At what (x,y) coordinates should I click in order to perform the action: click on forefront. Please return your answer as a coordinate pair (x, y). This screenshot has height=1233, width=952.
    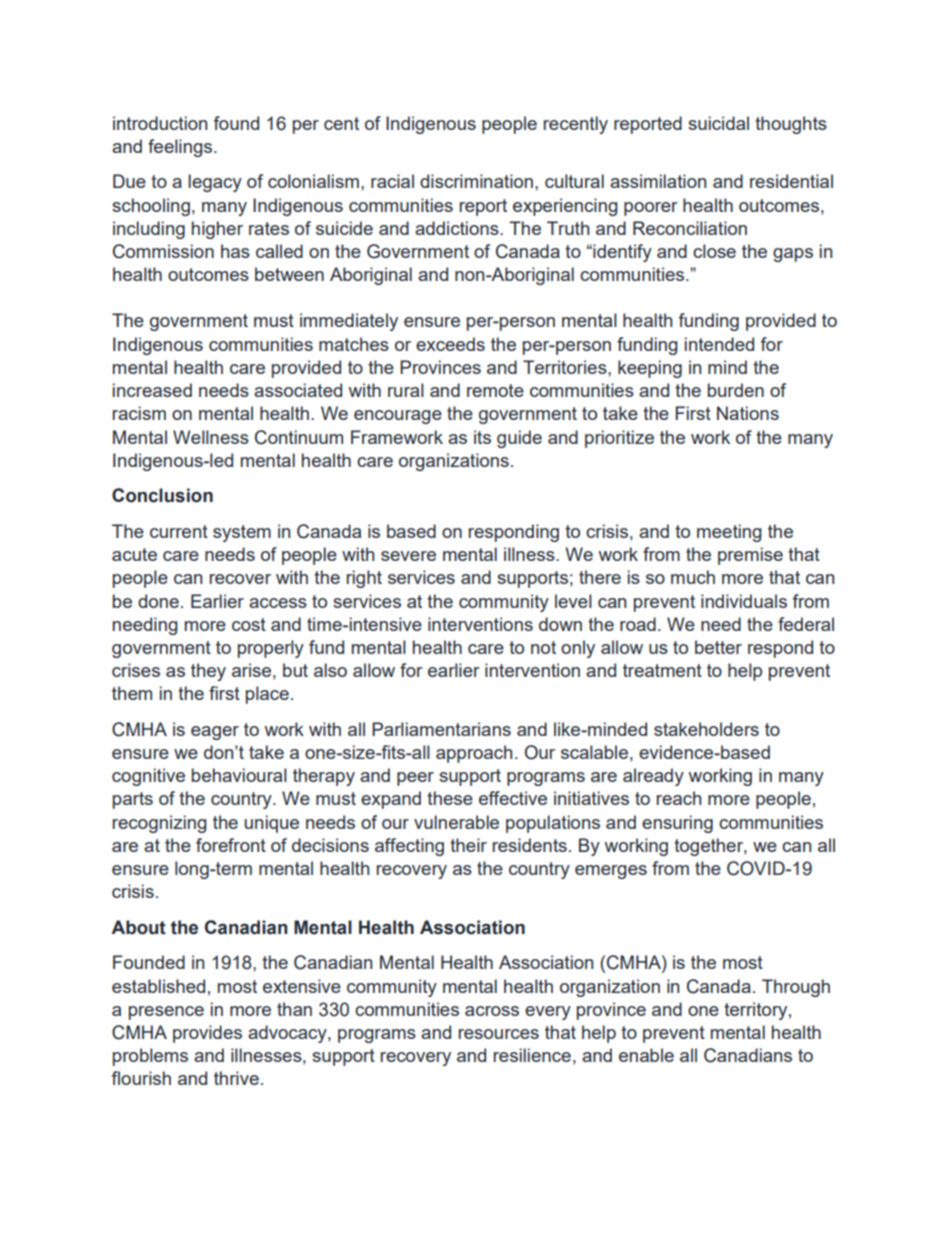
    Looking at the image, I should click on (231, 845).
